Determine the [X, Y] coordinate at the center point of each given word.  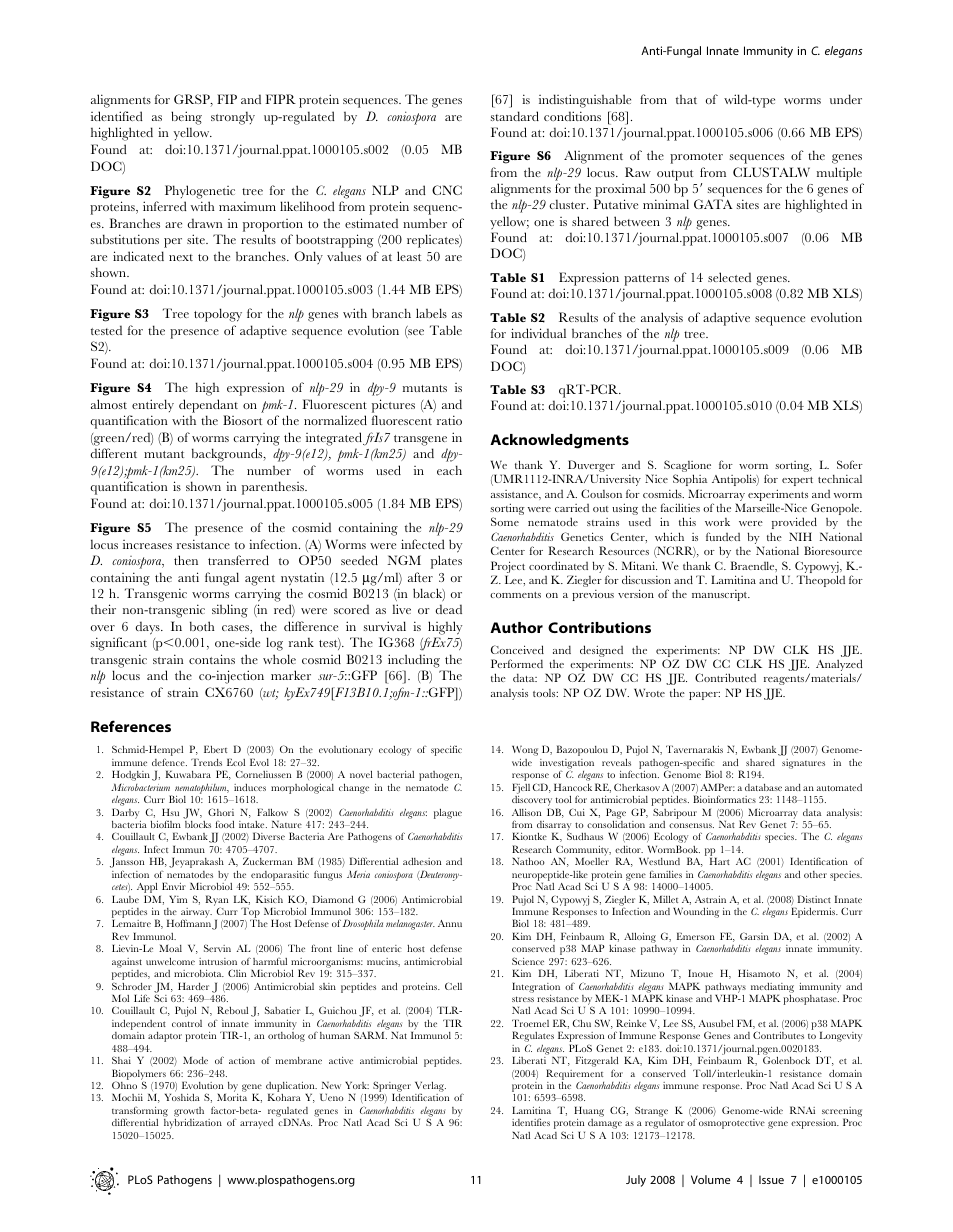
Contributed [725, 677]
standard [515, 116]
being [186, 118]
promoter [696, 158]
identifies [531, 1122]
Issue [771, 1179]
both [202, 626]
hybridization [193, 1124]
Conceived [517, 649]
